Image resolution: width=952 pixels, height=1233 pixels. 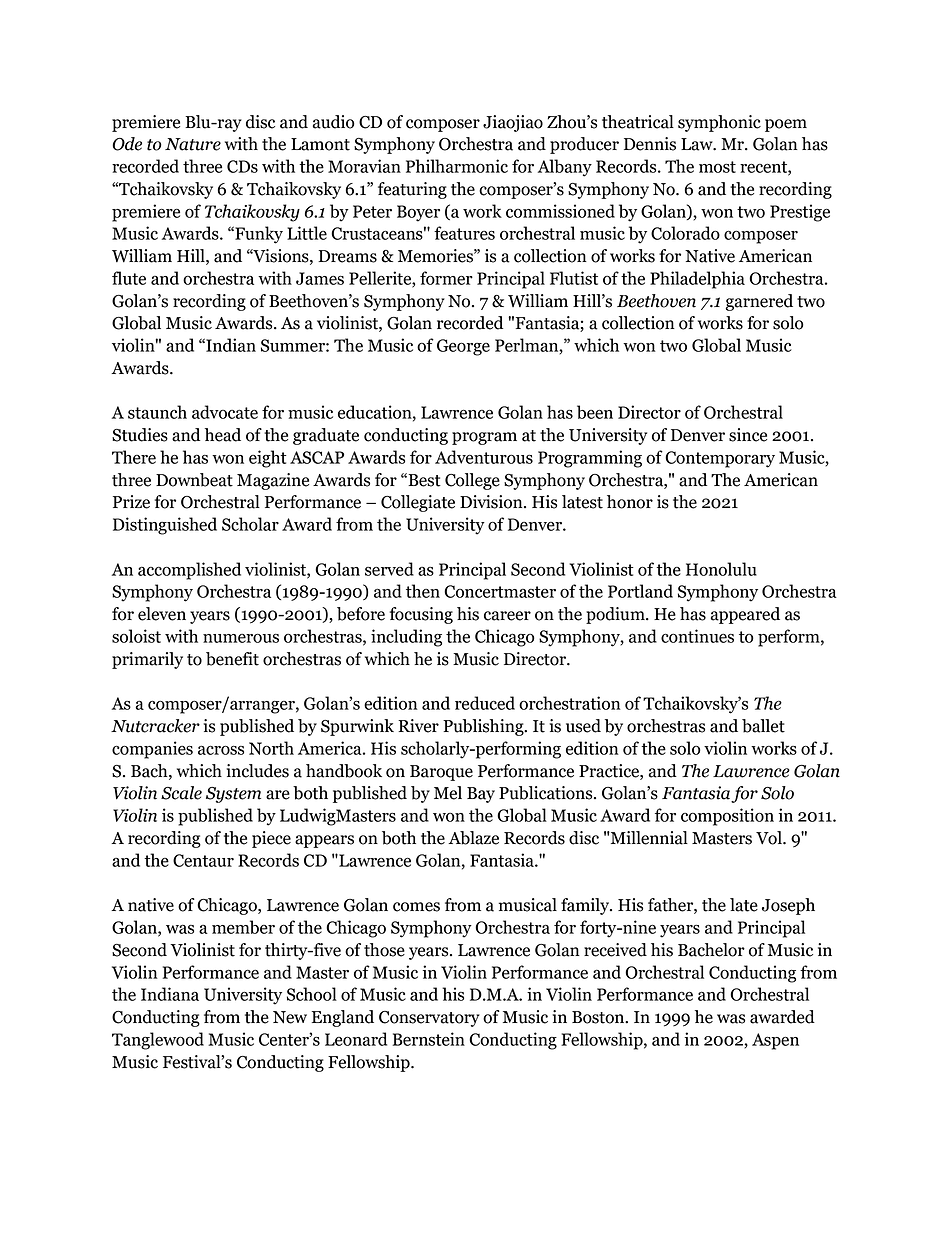 I want to click on across, so click(x=221, y=750).
